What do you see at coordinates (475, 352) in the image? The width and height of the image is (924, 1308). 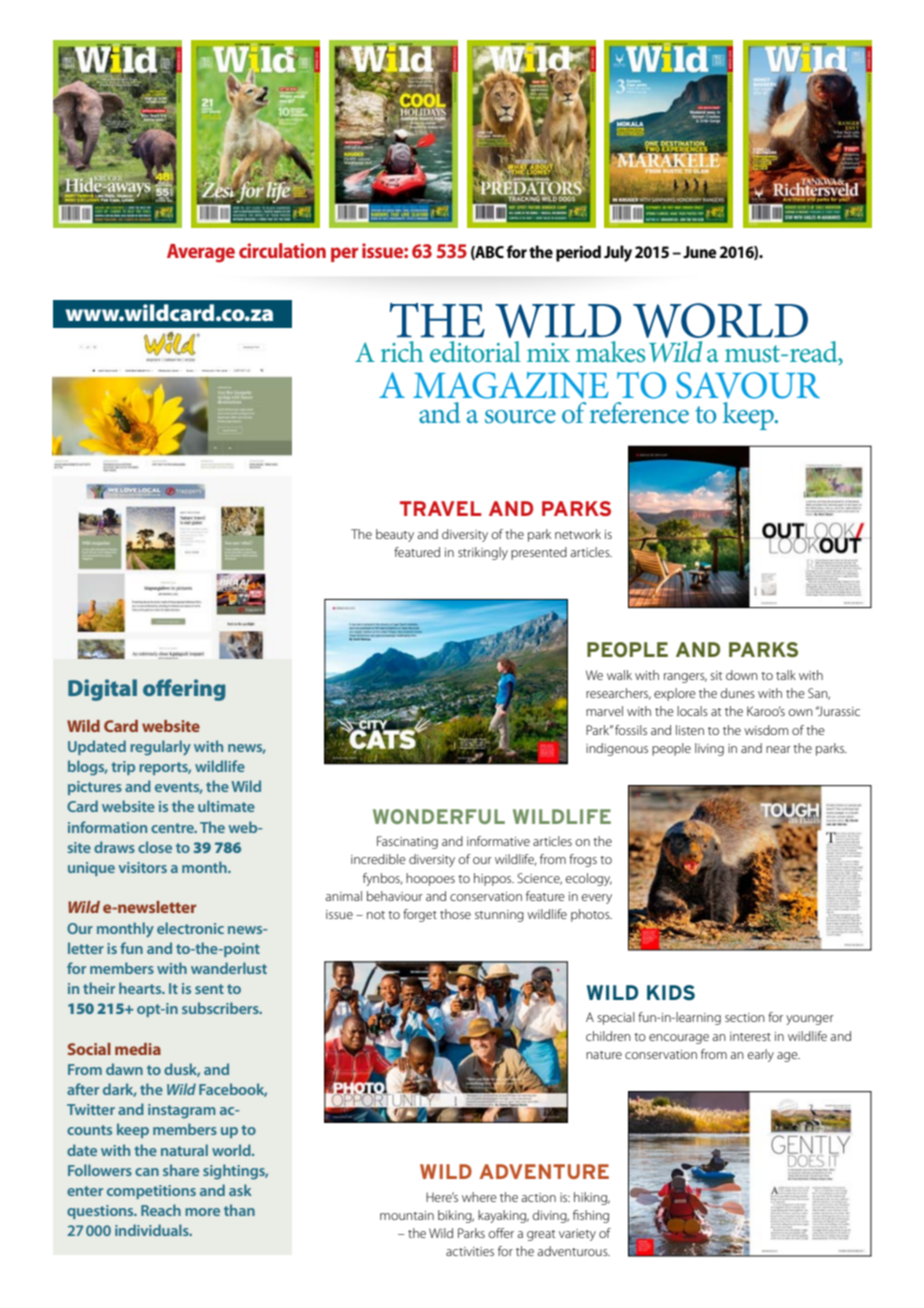 I see `editorial` at bounding box center [475, 352].
